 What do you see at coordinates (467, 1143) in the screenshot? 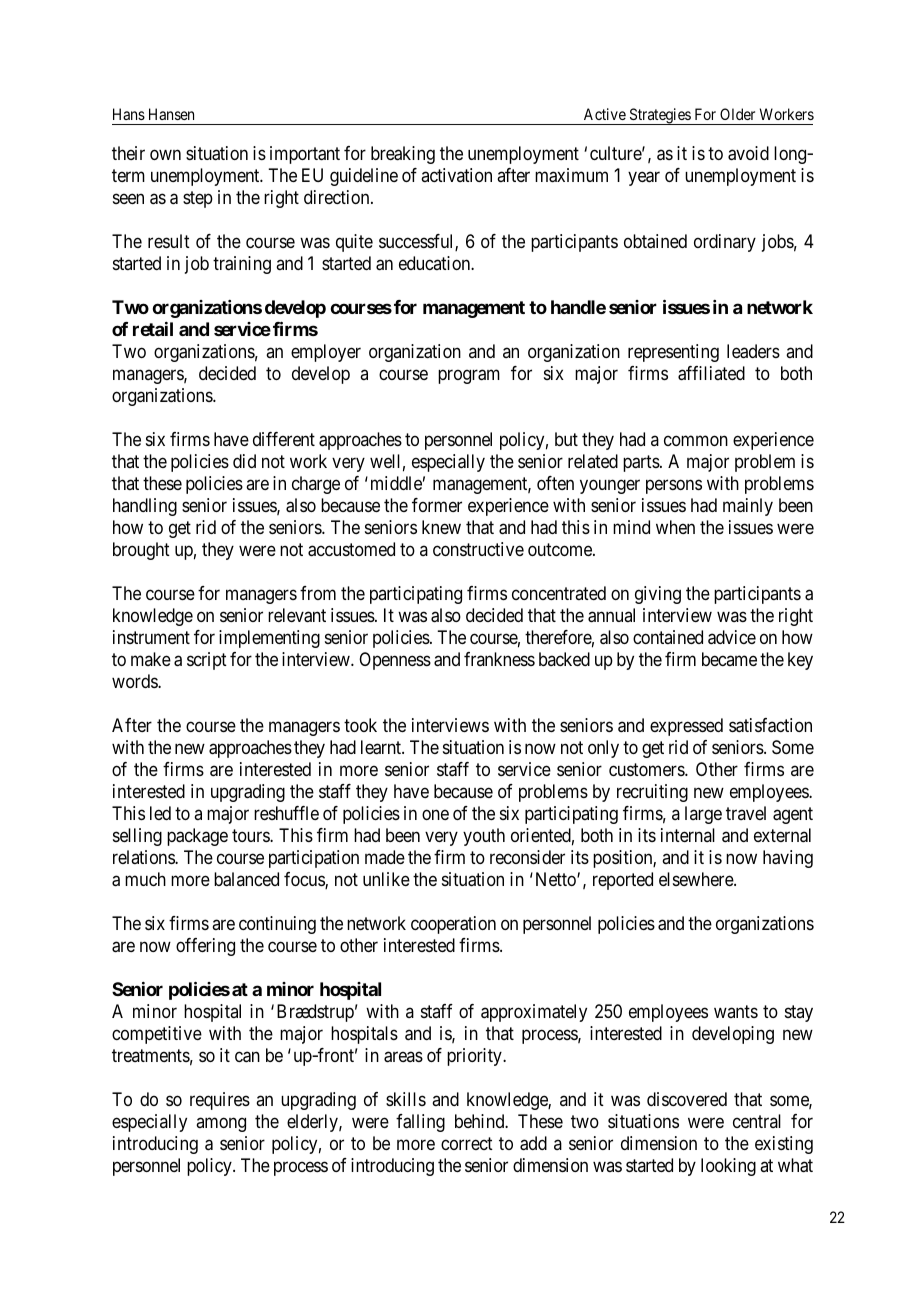
I see `correct` at bounding box center [467, 1143].
